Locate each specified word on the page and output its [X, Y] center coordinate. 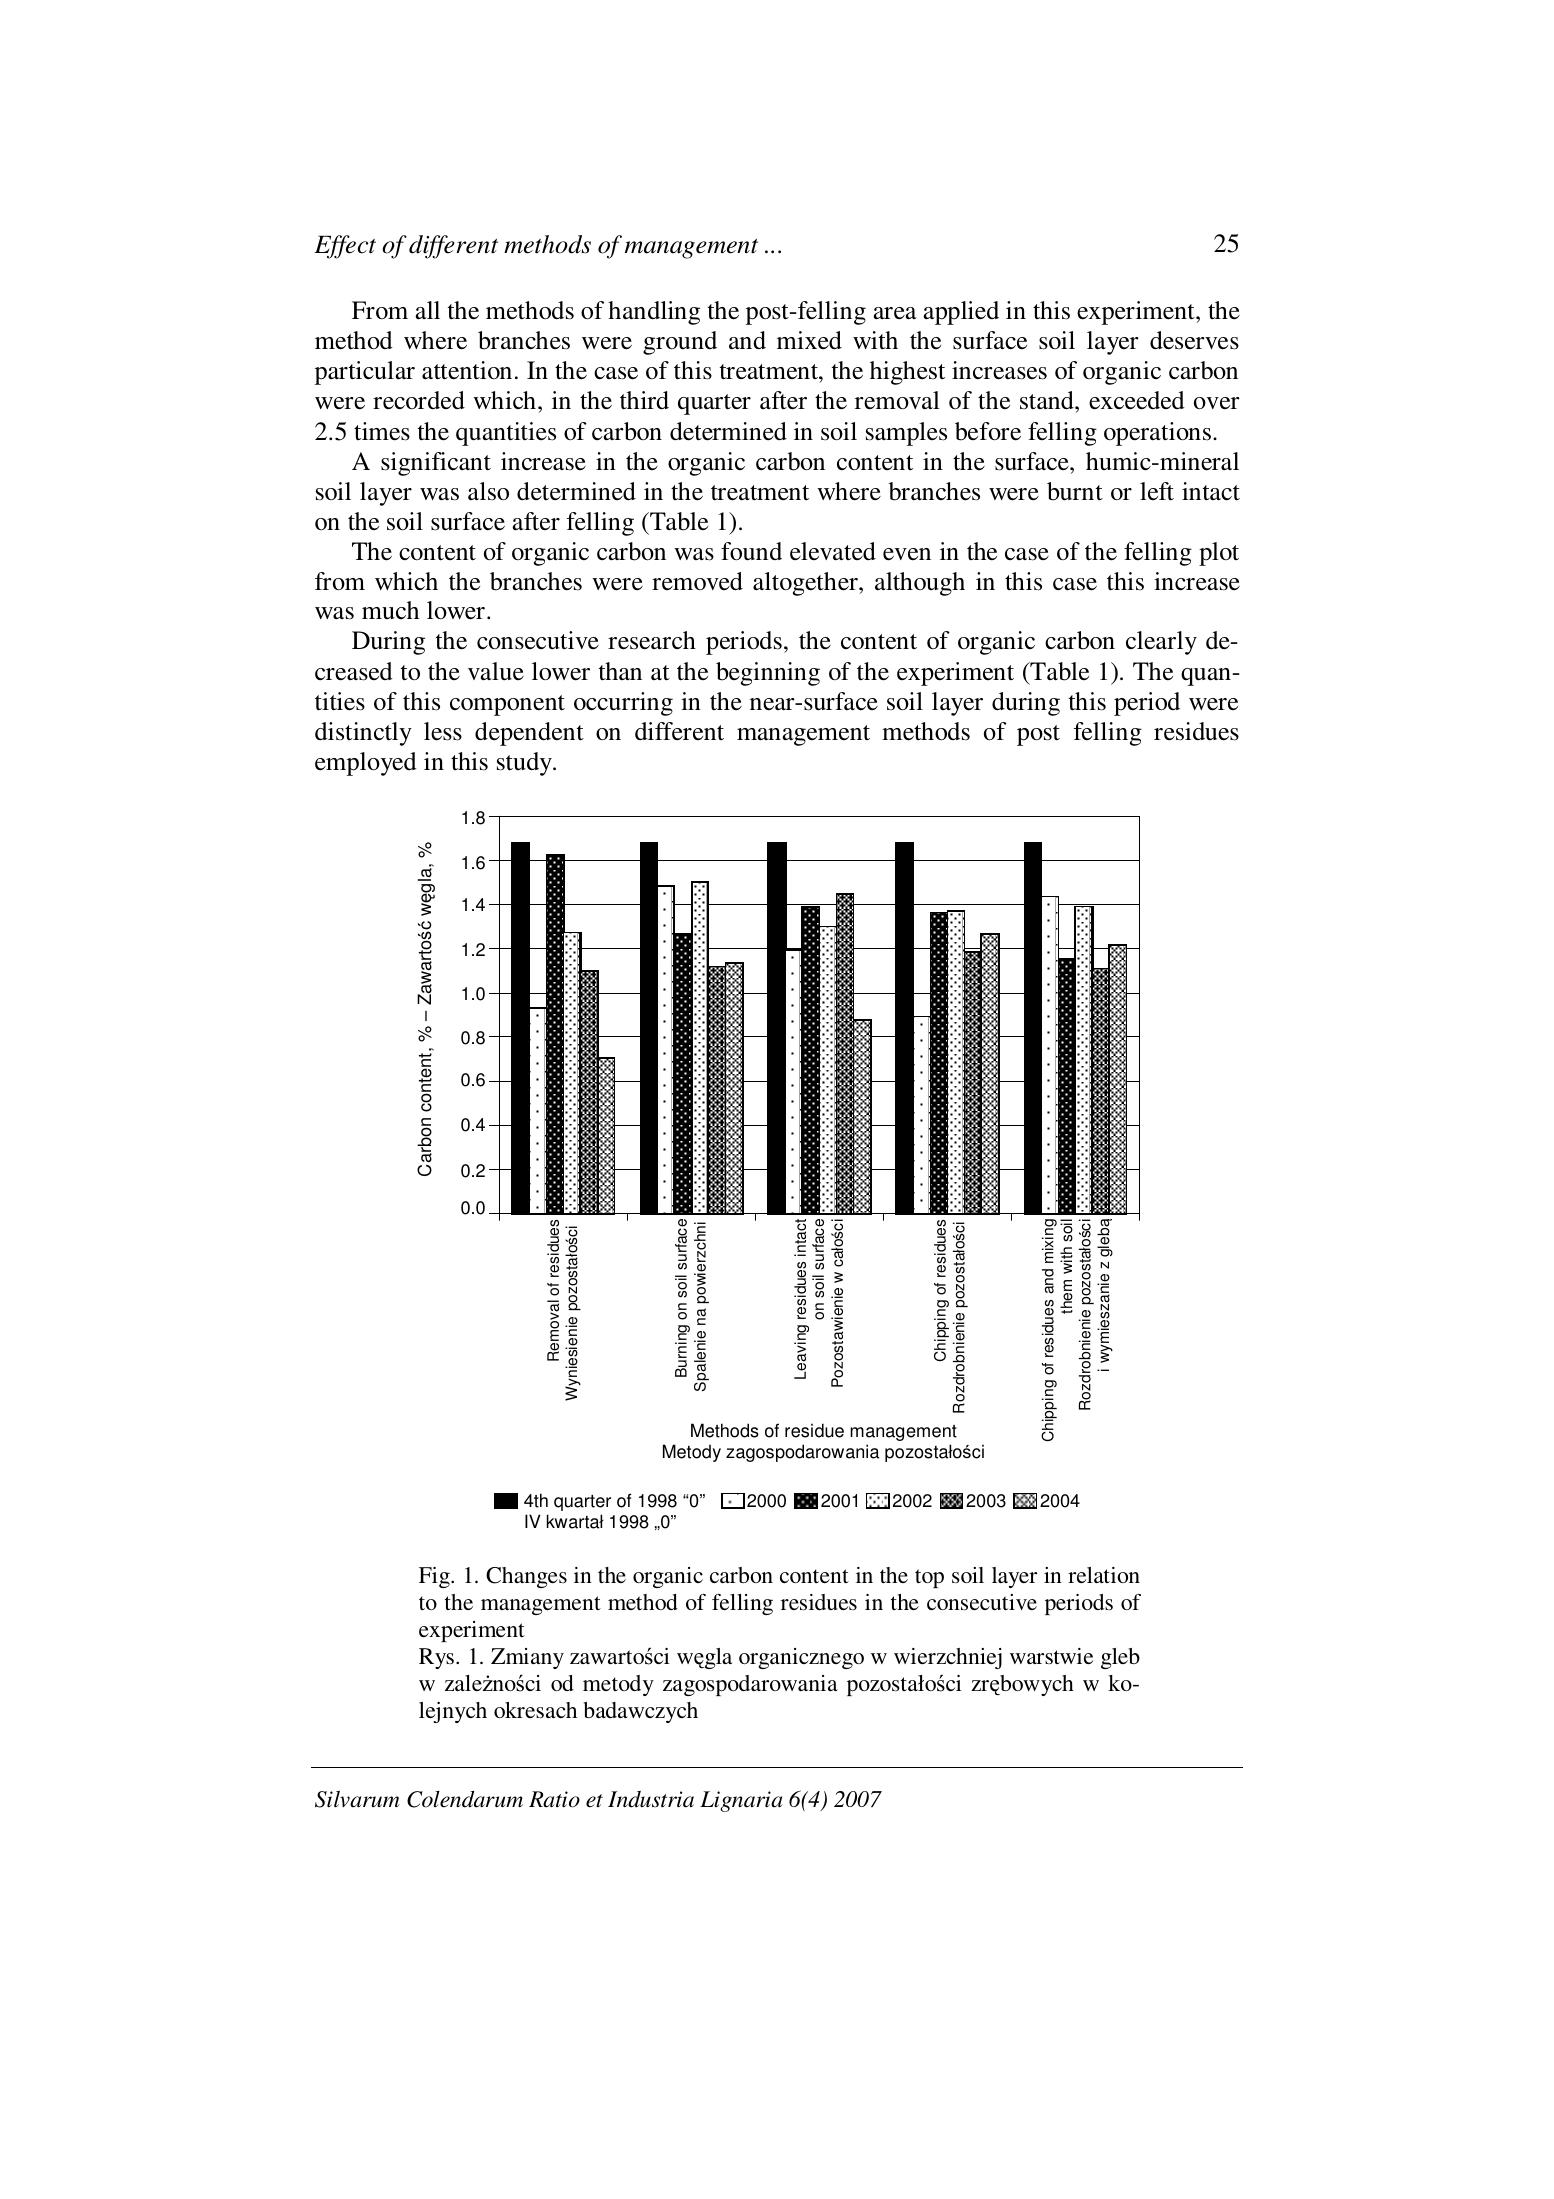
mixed [809, 340]
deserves [1194, 340]
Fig [435, 1577]
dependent [529, 734]
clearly [1161, 643]
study [525, 764]
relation [1104, 1575]
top [929, 1578]
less [443, 731]
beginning [768, 674]
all [427, 310]
